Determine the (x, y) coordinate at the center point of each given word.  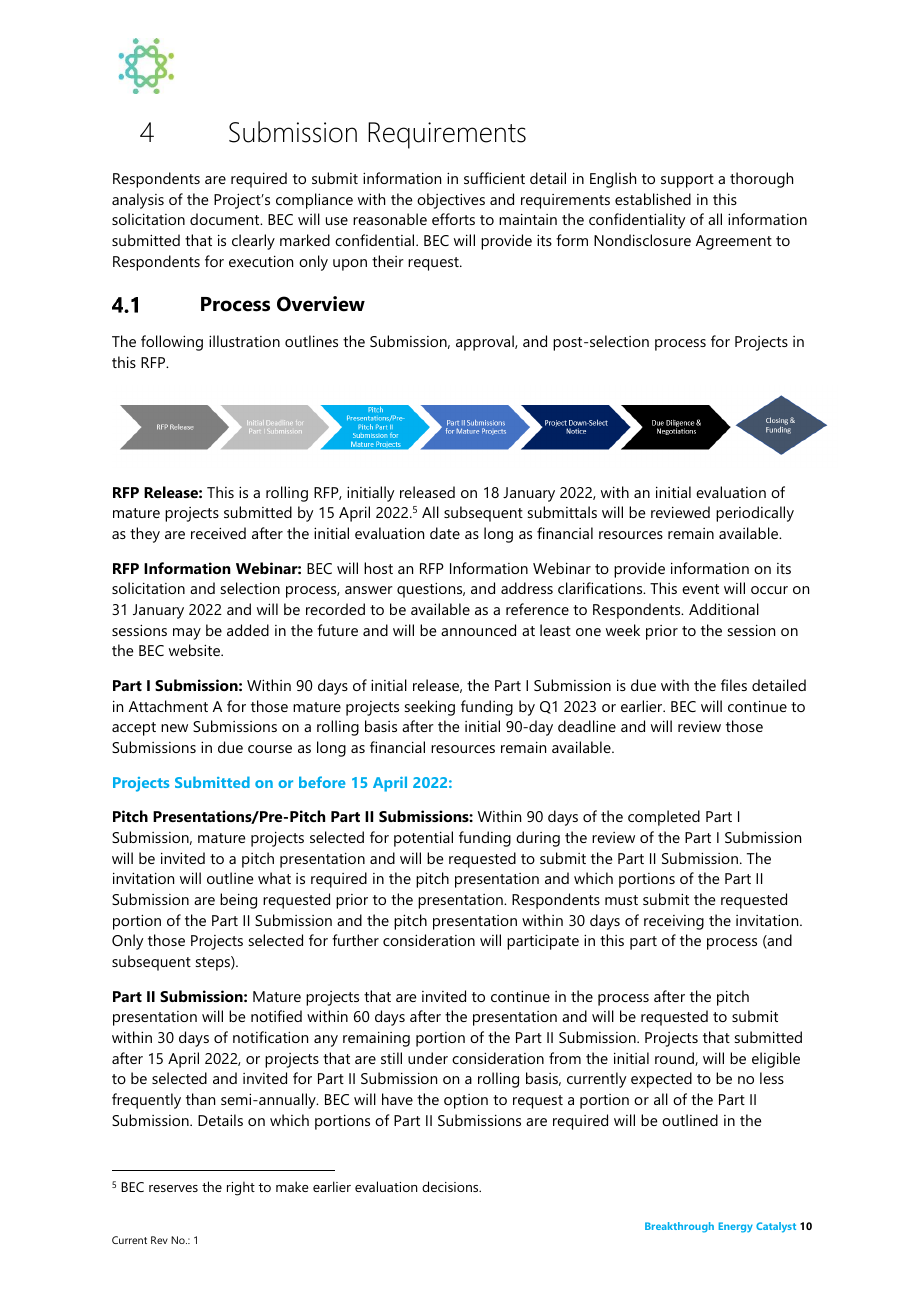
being (238, 901)
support (687, 181)
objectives (451, 201)
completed (664, 818)
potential (423, 839)
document (226, 219)
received (218, 533)
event (700, 589)
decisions (451, 1186)
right (241, 1188)
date (445, 533)
